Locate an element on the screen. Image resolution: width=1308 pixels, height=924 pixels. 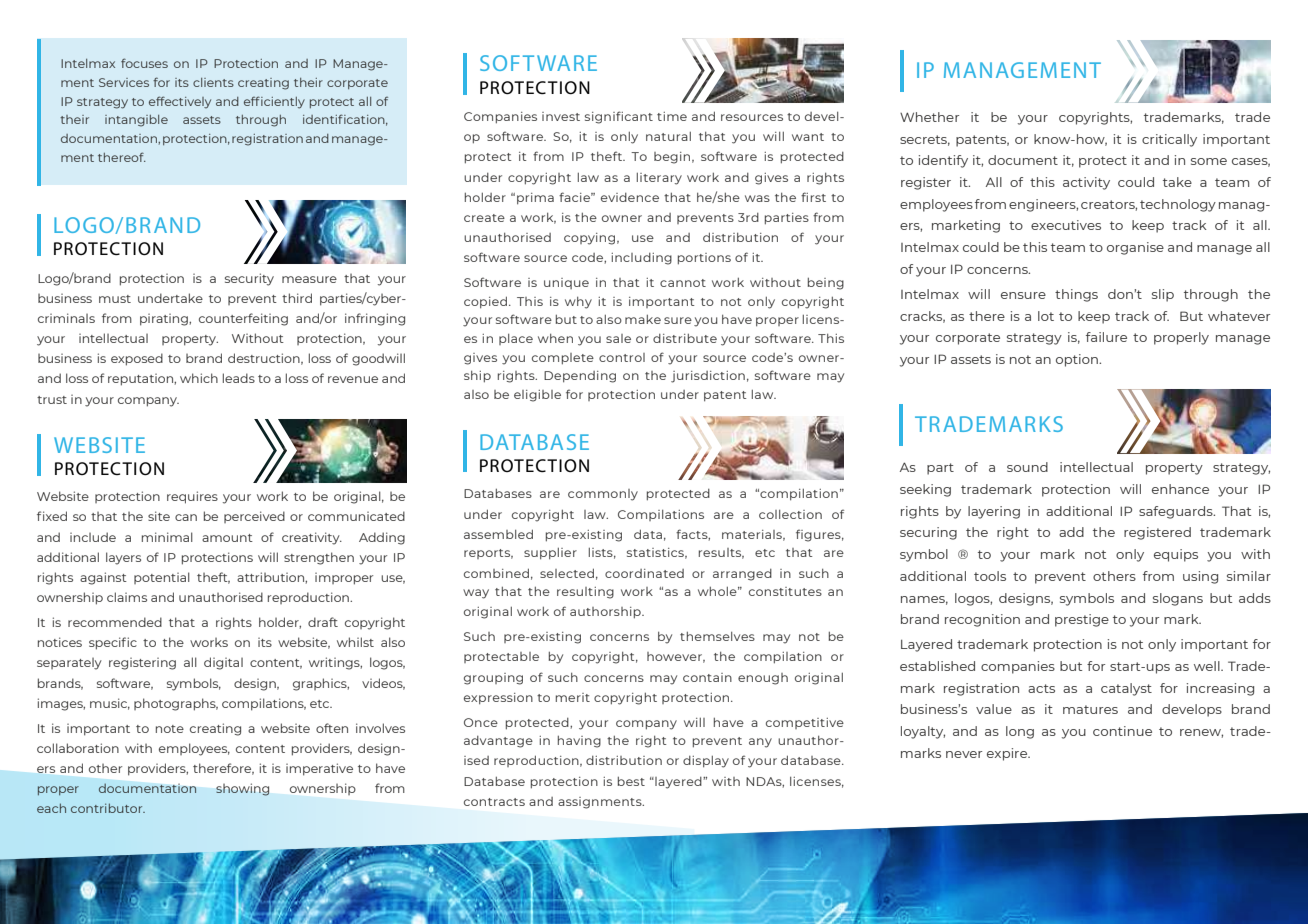
security is located at coordinates (249, 279).
